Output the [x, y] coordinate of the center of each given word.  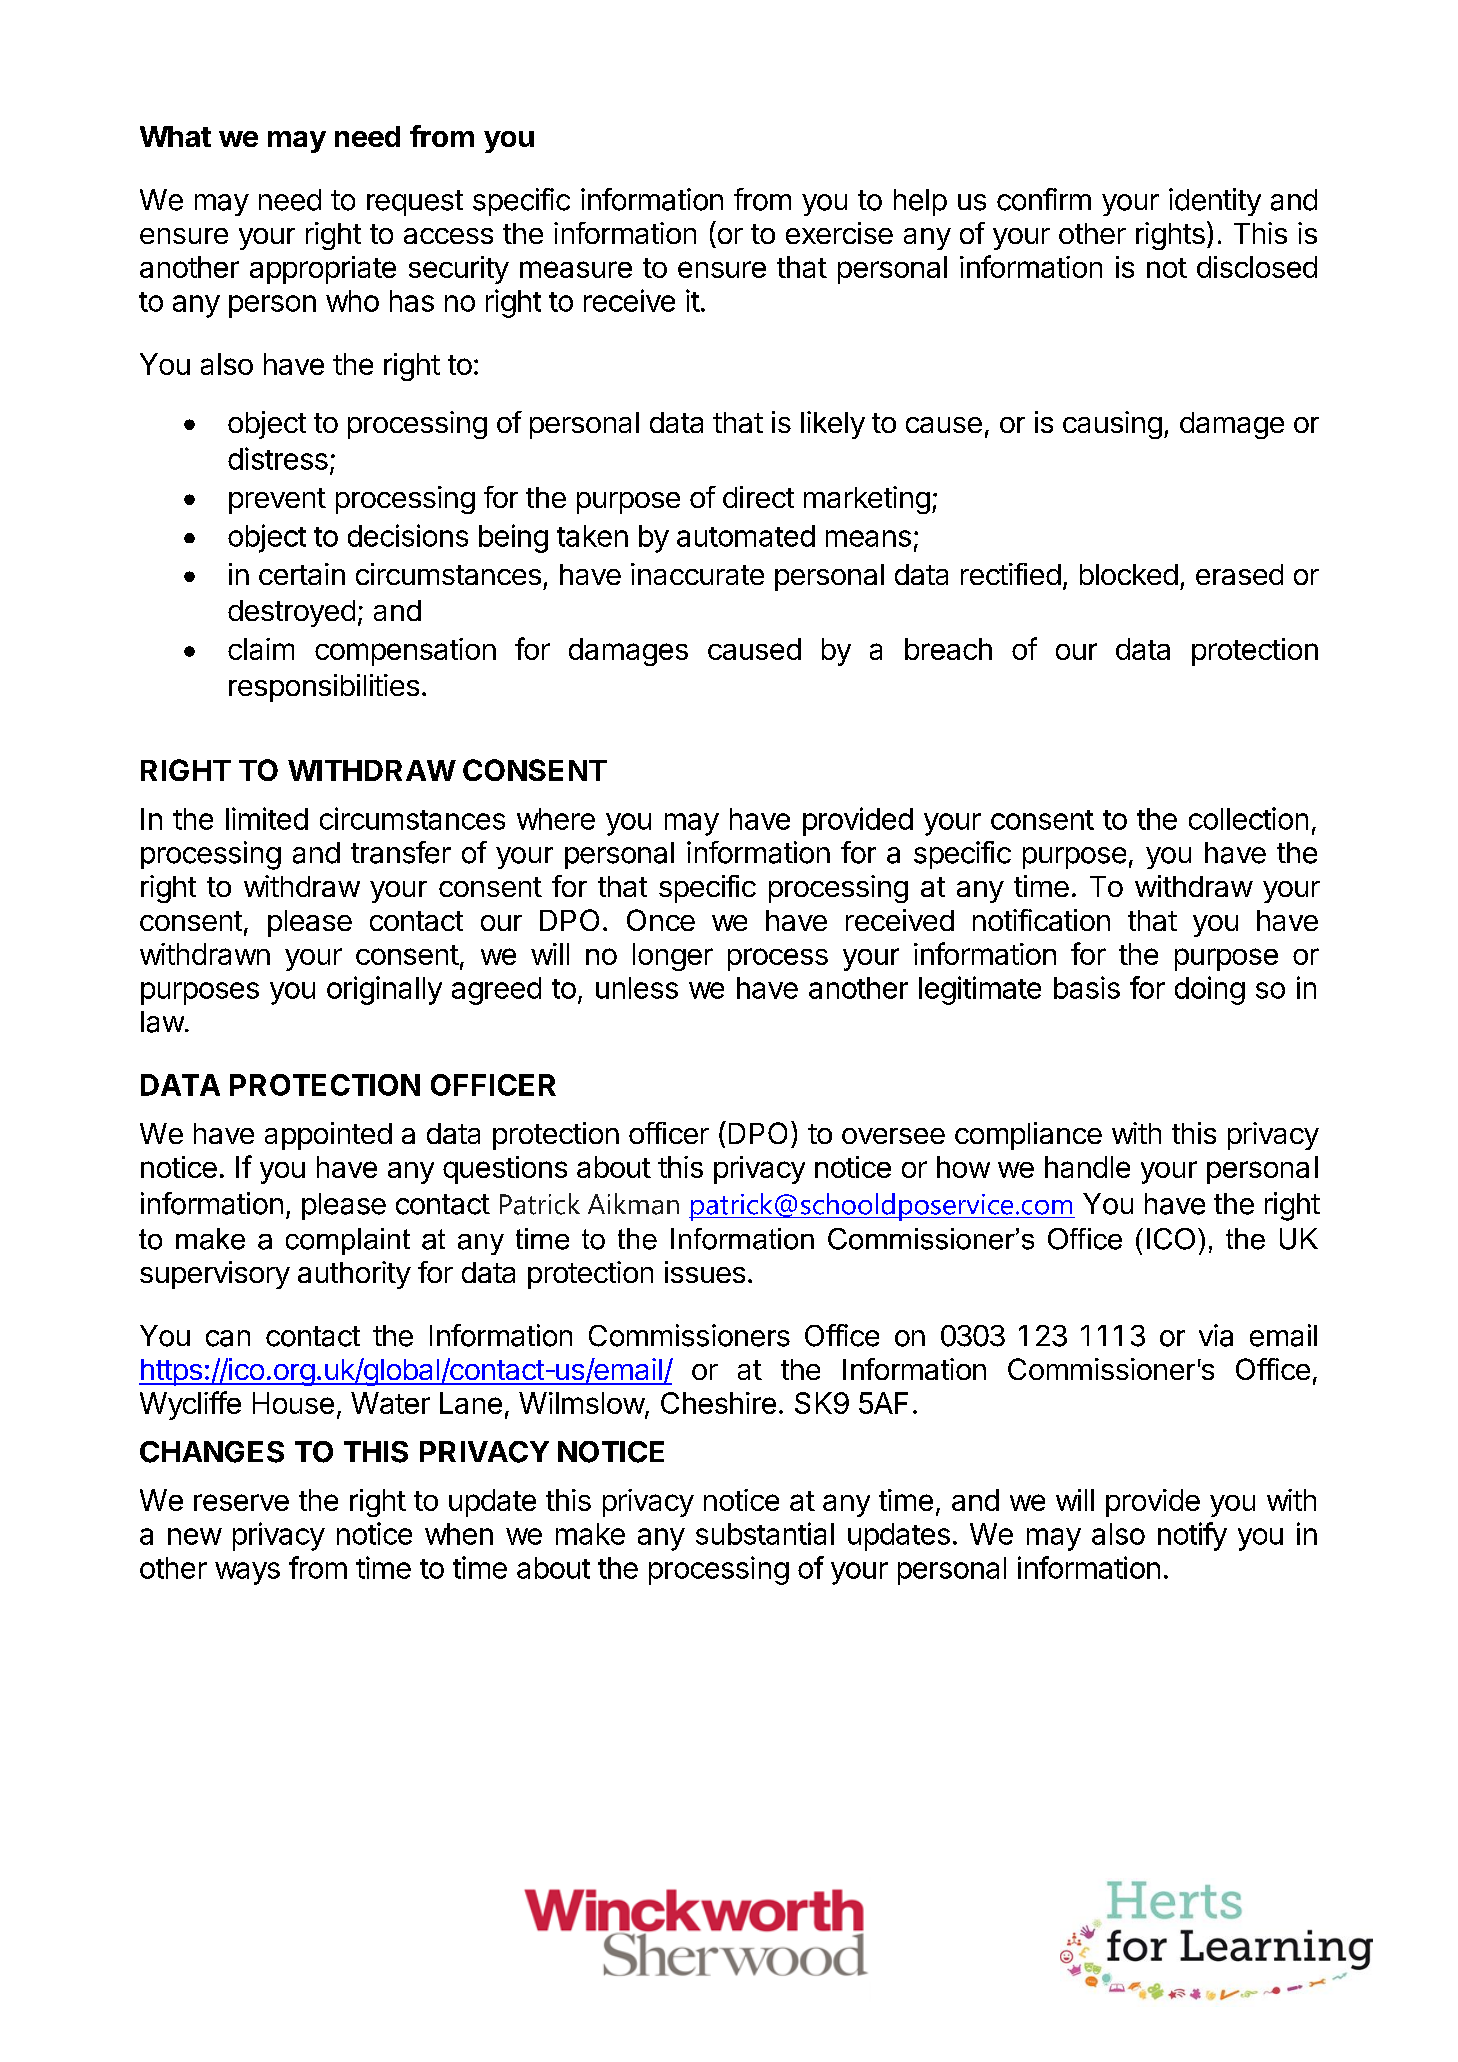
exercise [839, 233]
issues [705, 1272]
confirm [1044, 199]
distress [278, 458]
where [556, 819]
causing [1112, 425]
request [415, 203]
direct [758, 497]
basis [1087, 987]
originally [384, 990]
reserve [241, 1502]
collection [1248, 818]
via [1216, 1335]
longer [673, 957]
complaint [348, 1241]
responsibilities [324, 688]
